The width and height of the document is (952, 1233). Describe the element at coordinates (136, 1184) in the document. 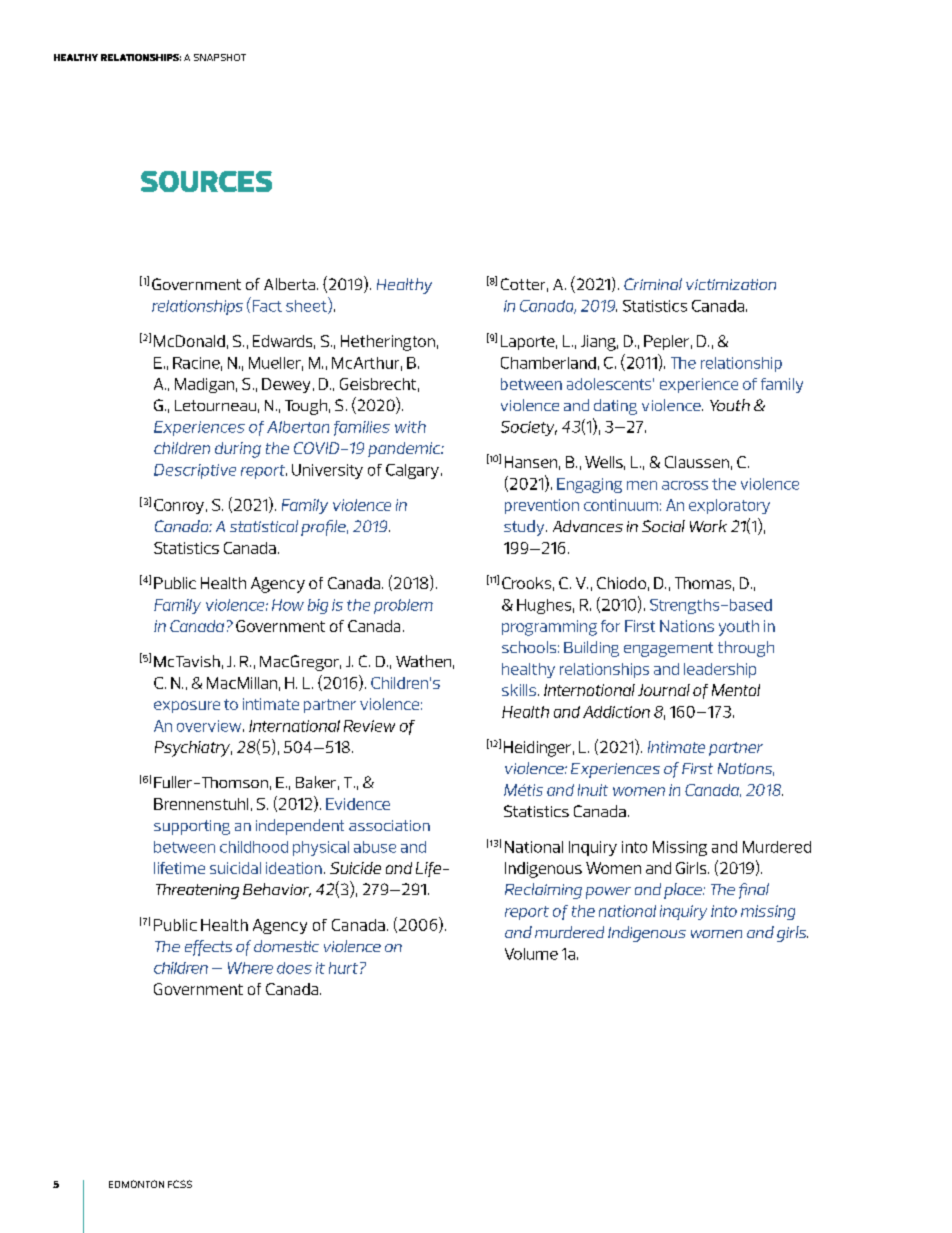

I see `EDMONTON` at that location.
